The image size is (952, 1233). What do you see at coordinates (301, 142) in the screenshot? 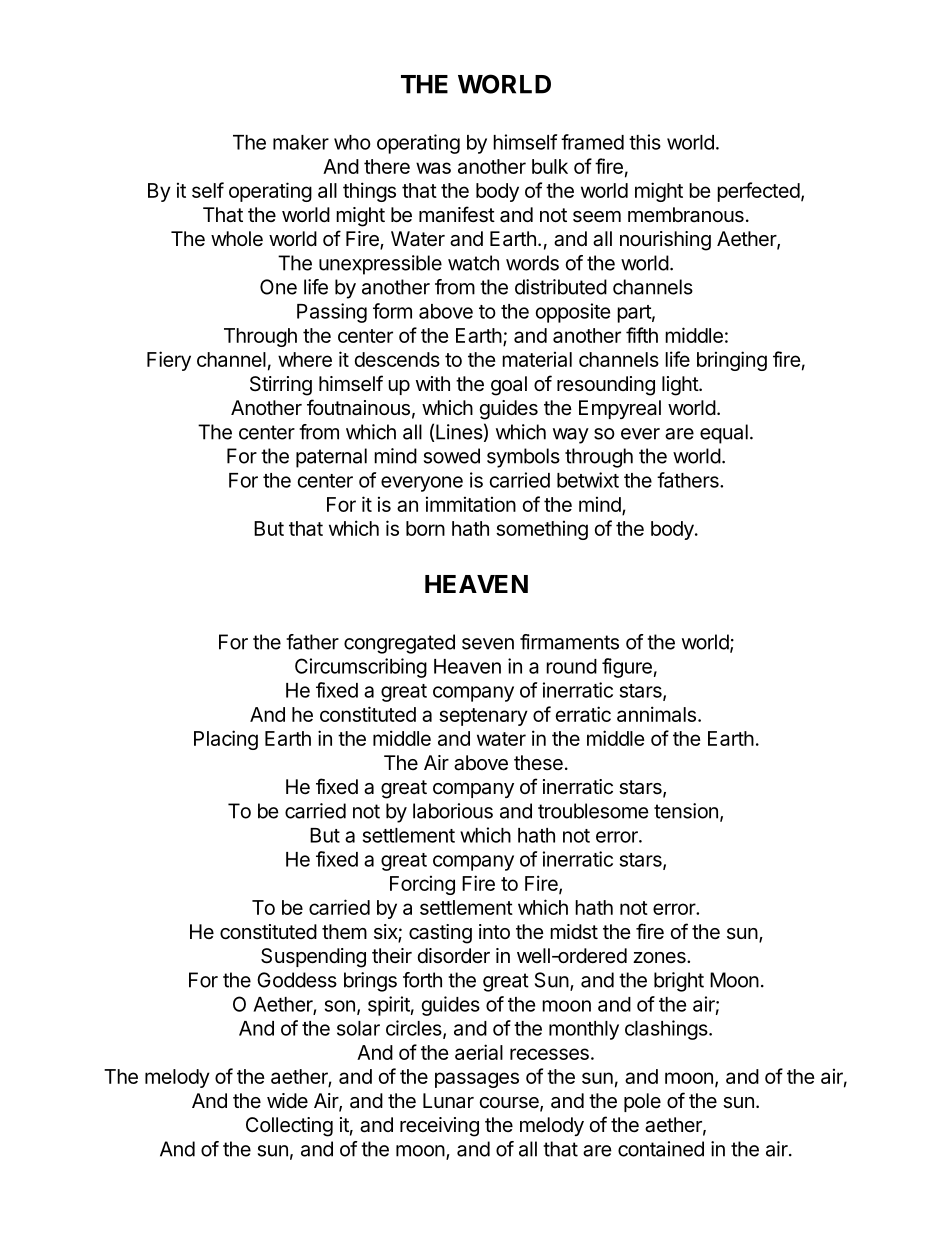
I see `maker` at bounding box center [301, 142].
